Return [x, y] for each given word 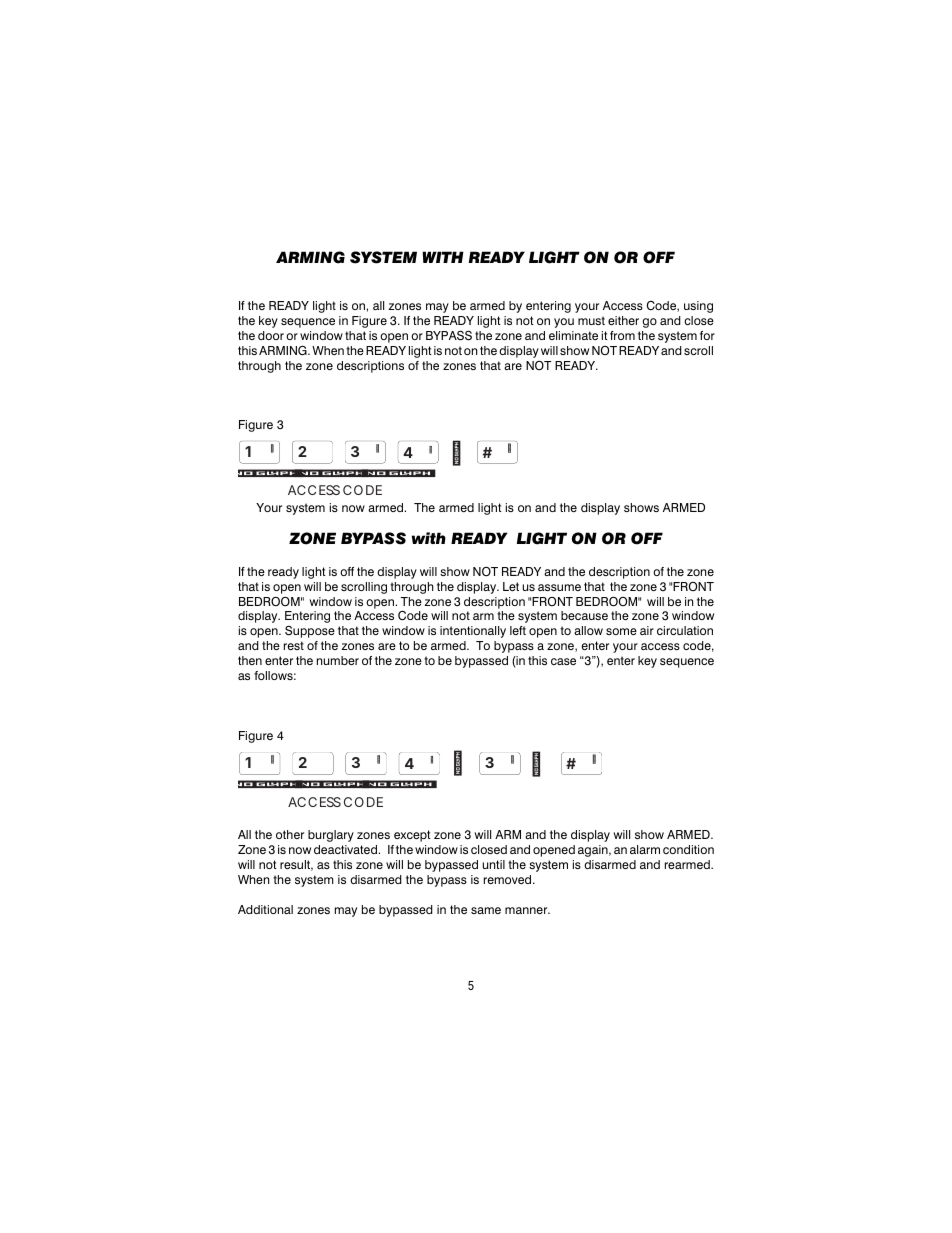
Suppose [310, 632]
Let [511, 586]
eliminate [573, 335]
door [271, 335]
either [623, 320]
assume [559, 587]
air [647, 630]
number [338, 660]
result [296, 865]
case [563, 661]
